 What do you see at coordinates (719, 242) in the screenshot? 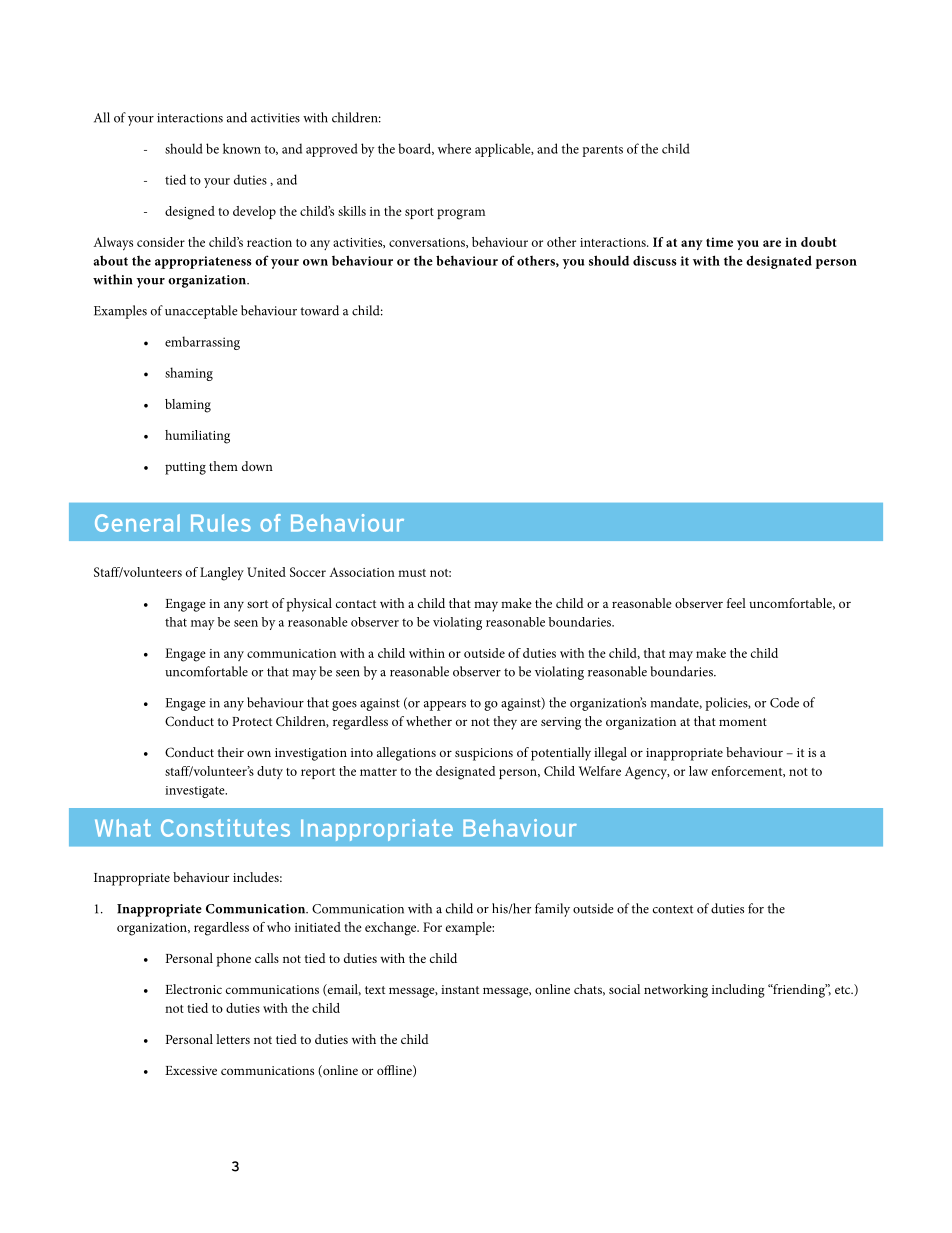
I see `time` at bounding box center [719, 242].
